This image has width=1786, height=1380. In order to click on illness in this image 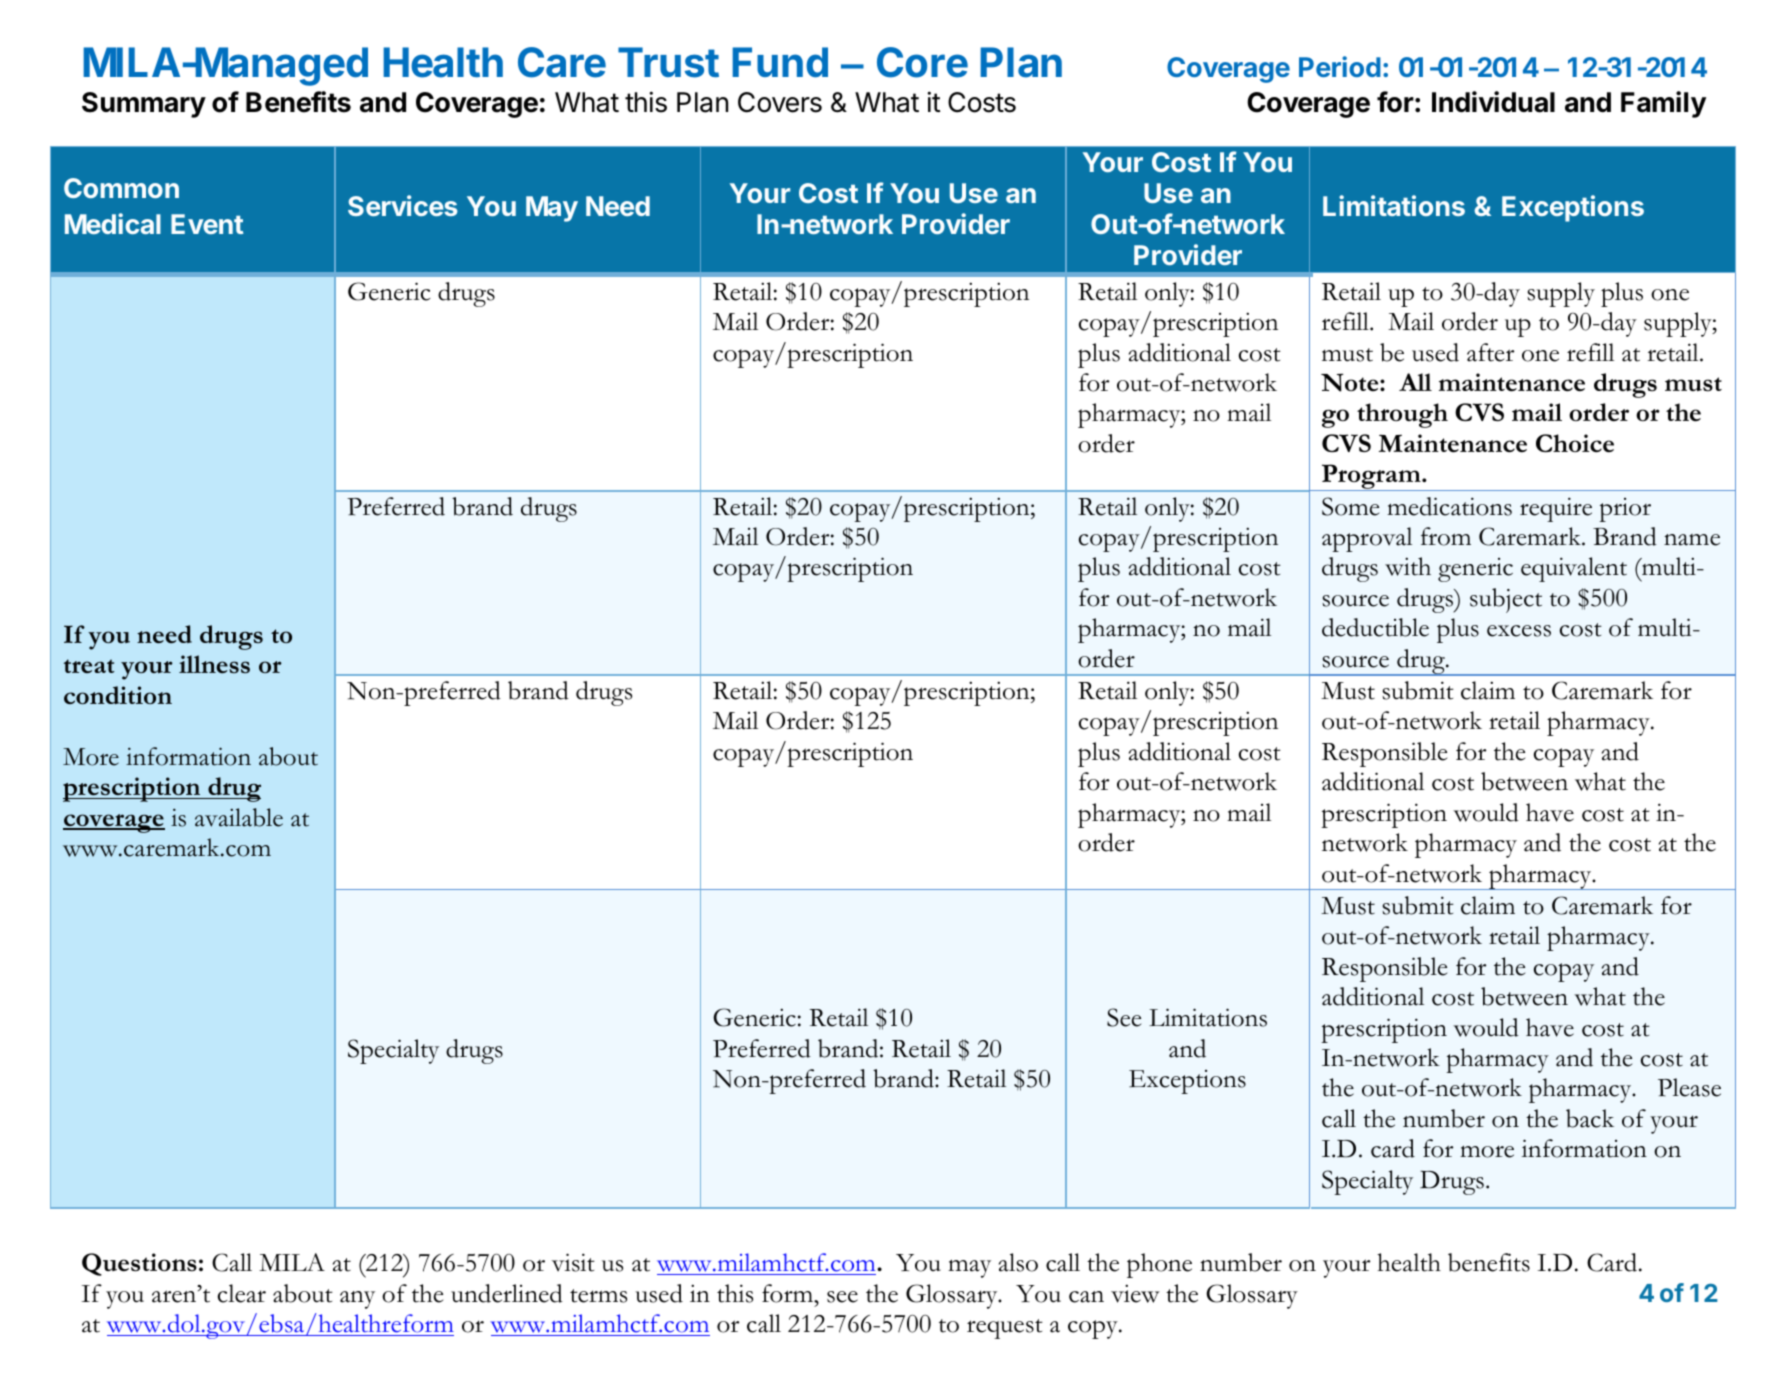, I will do `click(214, 664)`.
